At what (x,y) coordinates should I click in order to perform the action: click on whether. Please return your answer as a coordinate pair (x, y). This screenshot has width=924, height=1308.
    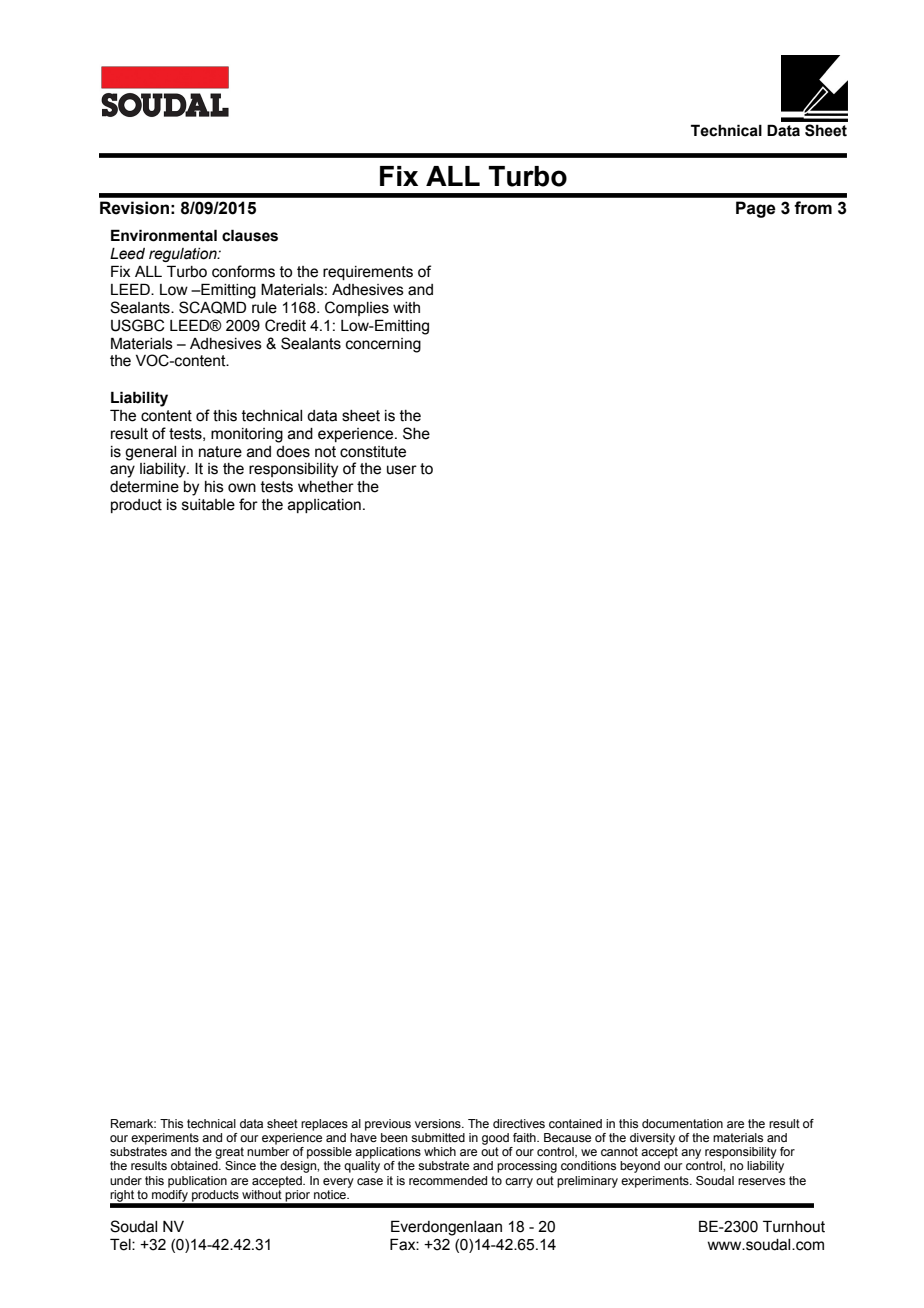
    Looking at the image, I should click on (326, 487).
